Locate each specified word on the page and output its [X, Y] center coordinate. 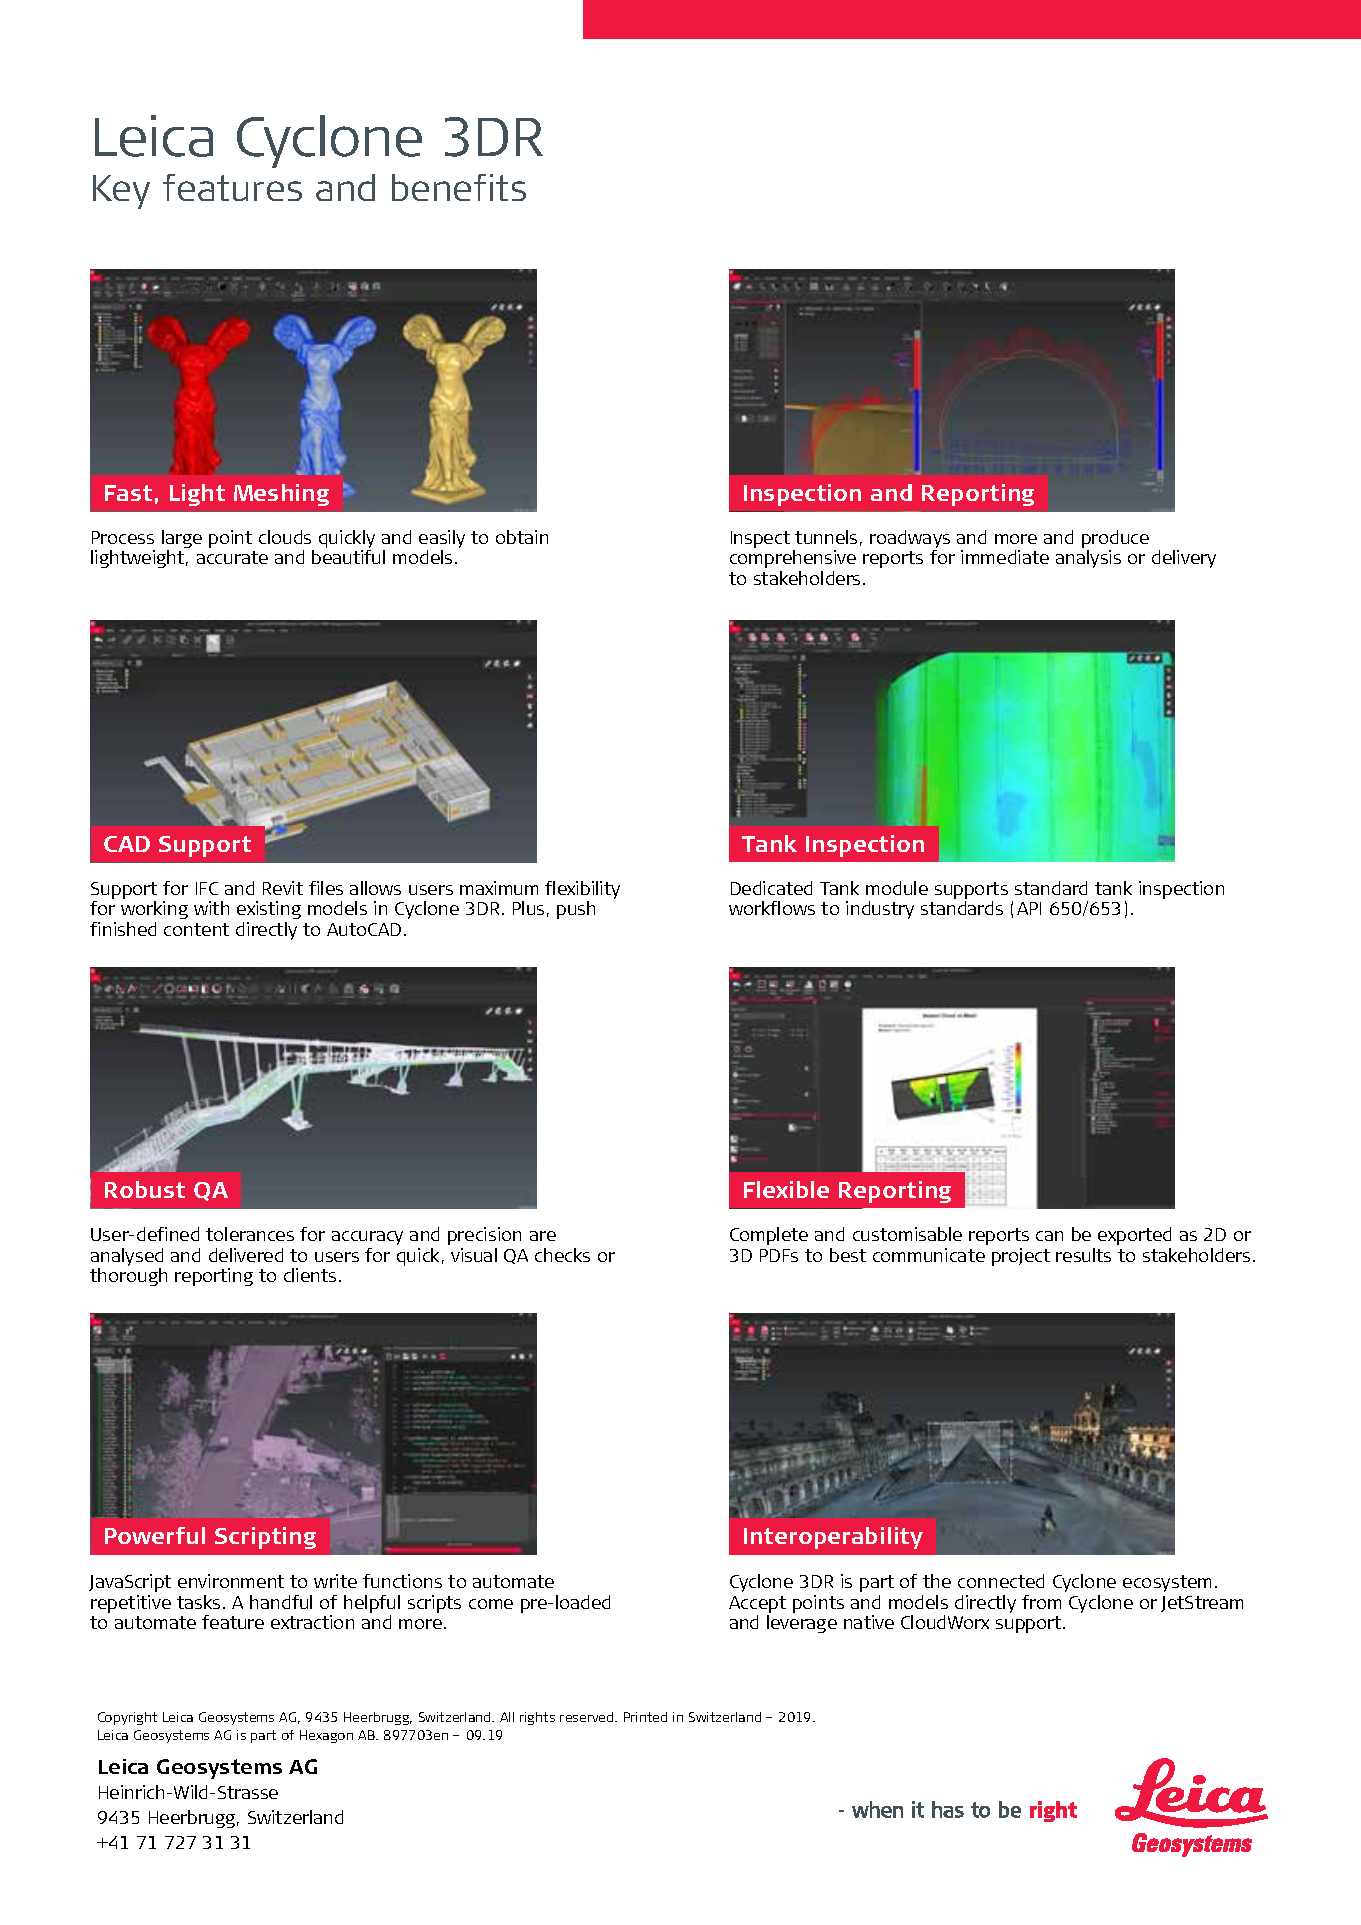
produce [1115, 540]
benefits [459, 187]
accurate [232, 557]
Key [121, 192]
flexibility [582, 891]
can [1049, 1236]
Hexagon [326, 1736]
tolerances [250, 1234]
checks [562, 1255]
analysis [1088, 559]
